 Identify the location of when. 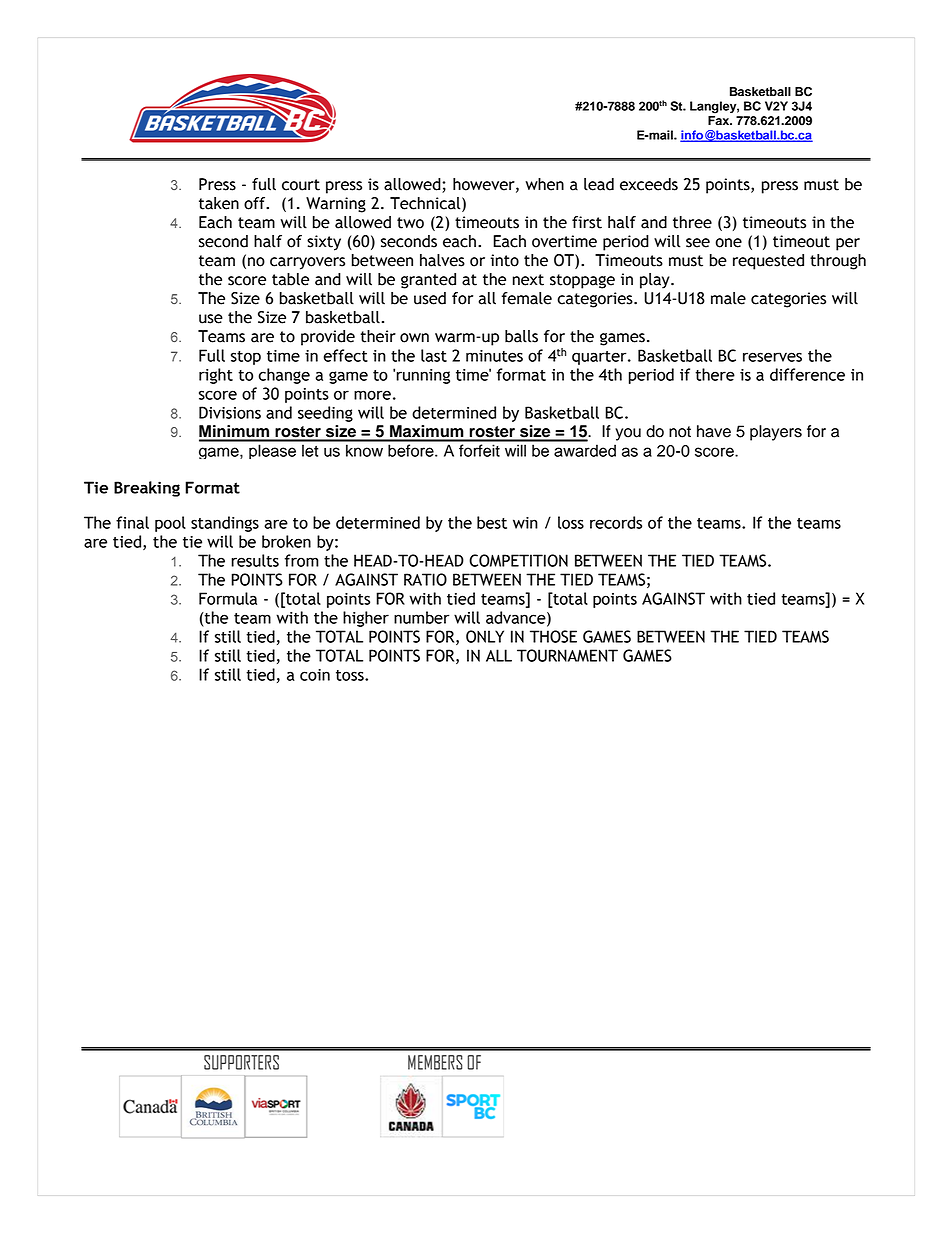
(544, 184).
